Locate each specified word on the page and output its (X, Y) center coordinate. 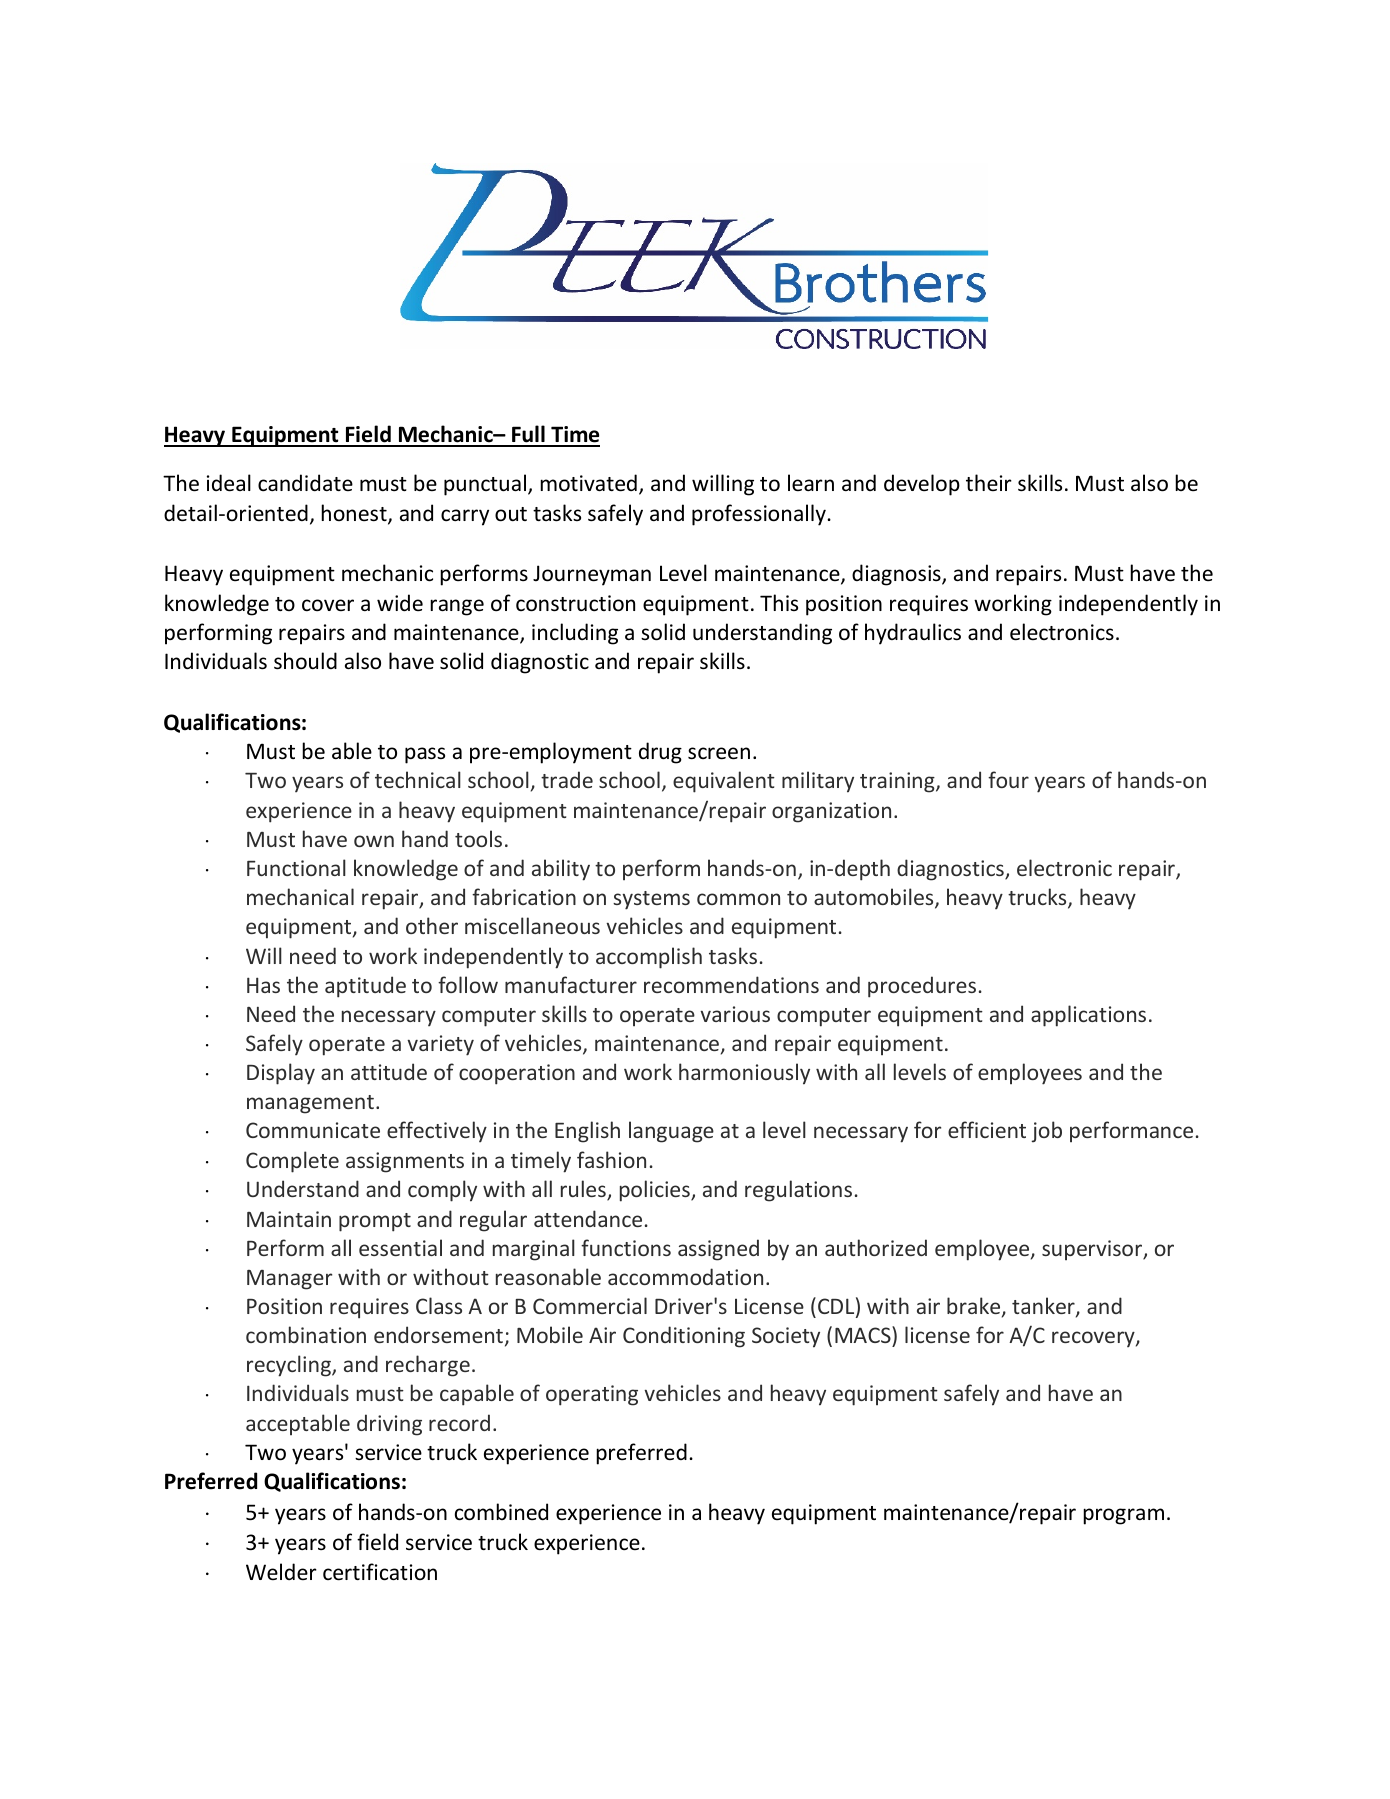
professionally (760, 515)
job (1046, 1132)
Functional (296, 867)
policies (656, 1191)
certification (380, 1572)
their (989, 482)
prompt (375, 1222)
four (1008, 779)
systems (651, 900)
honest (355, 514)
